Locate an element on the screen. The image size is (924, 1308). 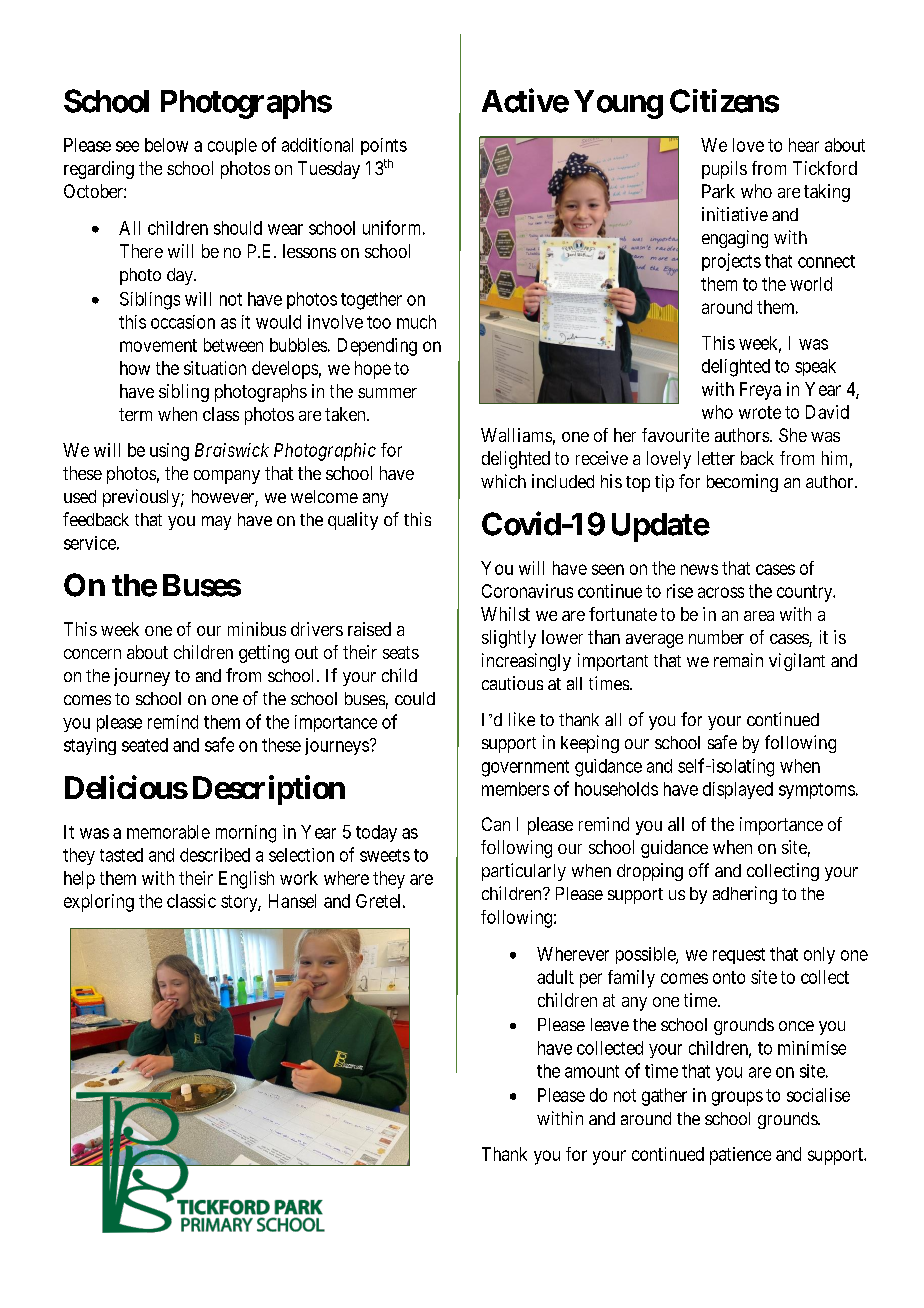
exploring is located at coordinates (99, 903).
